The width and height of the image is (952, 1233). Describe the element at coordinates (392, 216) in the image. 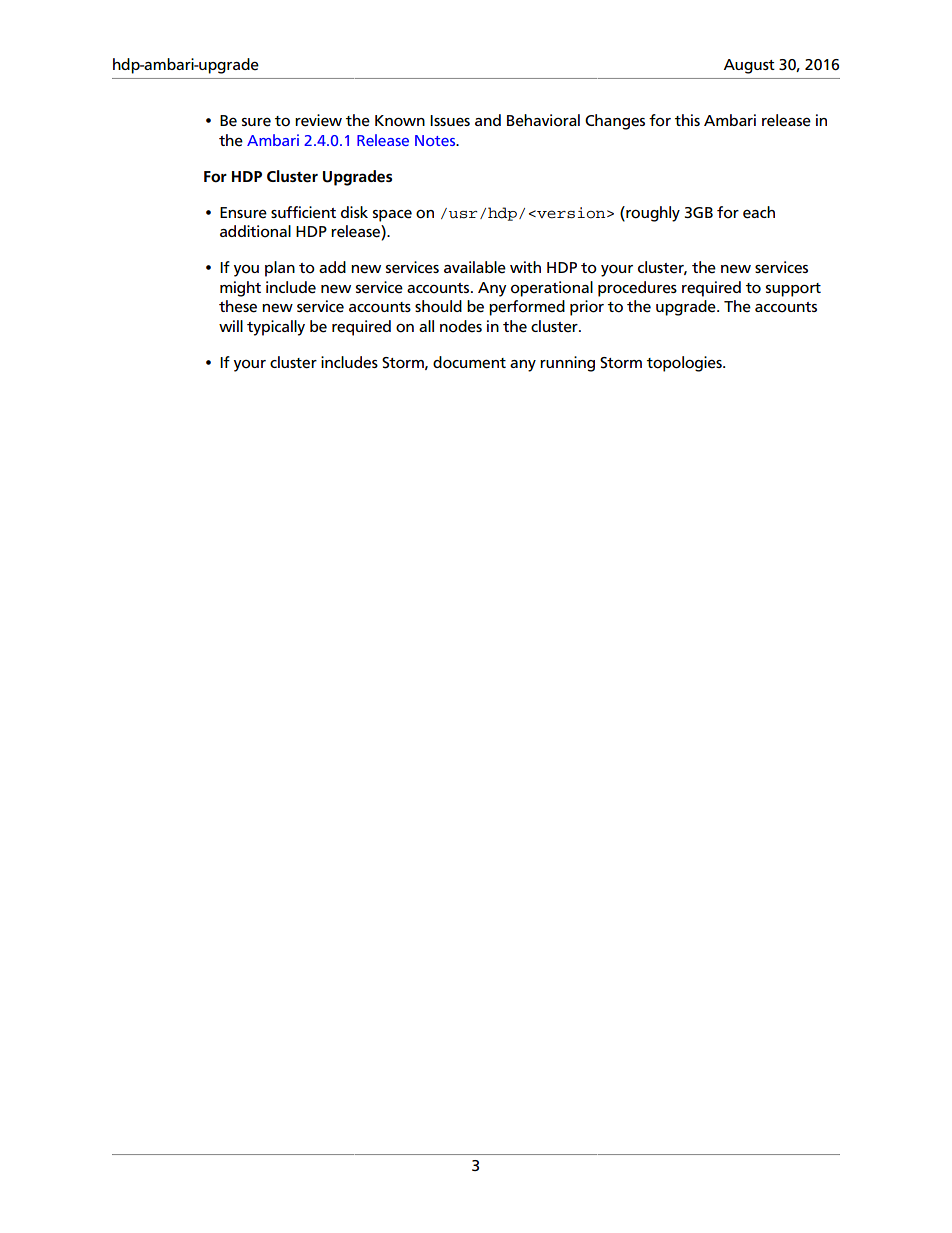

I see `space` at that location.
